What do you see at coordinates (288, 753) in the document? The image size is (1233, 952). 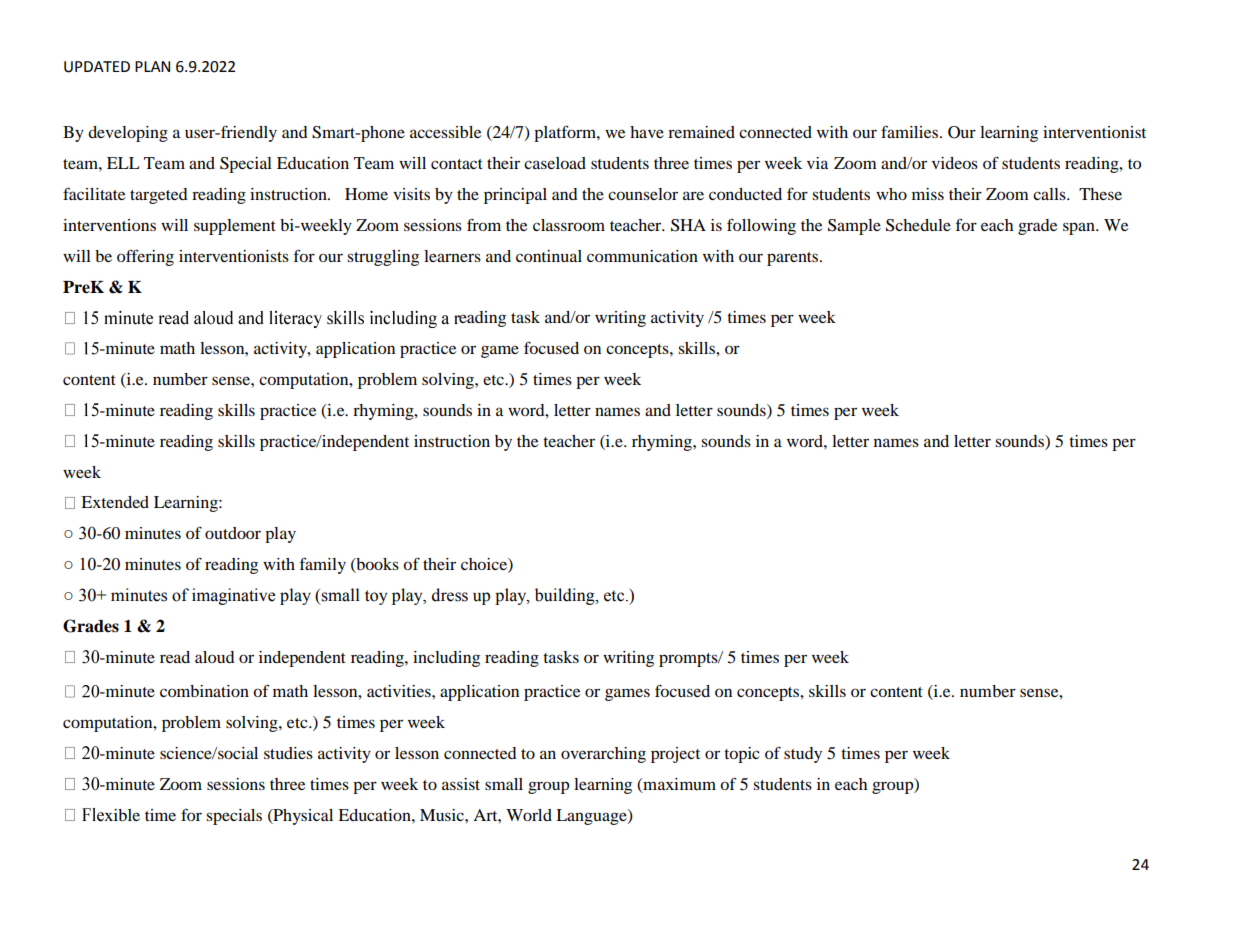 I see `studies` at bounding box center [288, 753].
